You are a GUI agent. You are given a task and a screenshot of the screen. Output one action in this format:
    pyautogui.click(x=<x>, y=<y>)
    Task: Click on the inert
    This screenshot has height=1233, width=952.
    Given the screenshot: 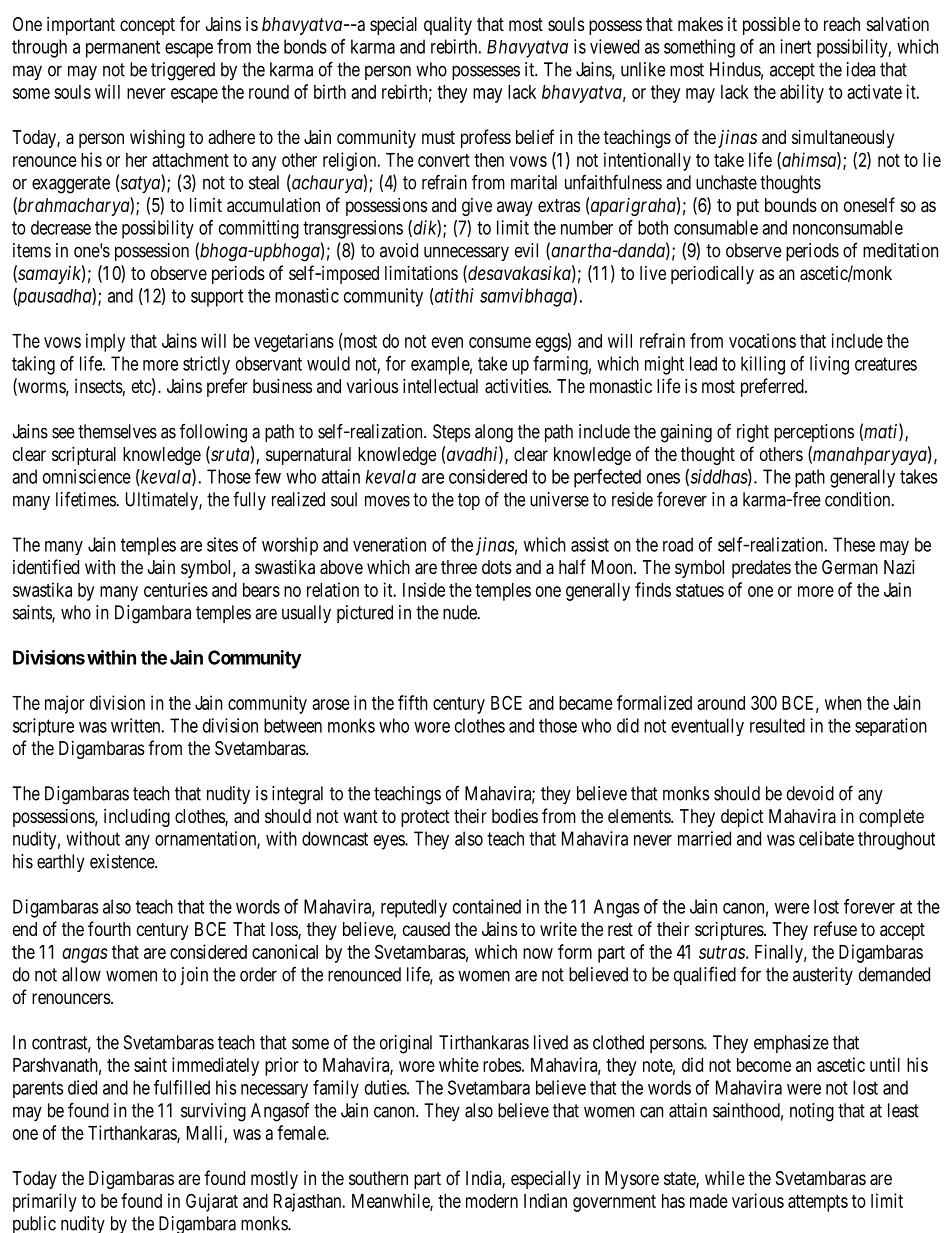 What is the action you would take?
    pyautogui.click(x=795, y=46)
